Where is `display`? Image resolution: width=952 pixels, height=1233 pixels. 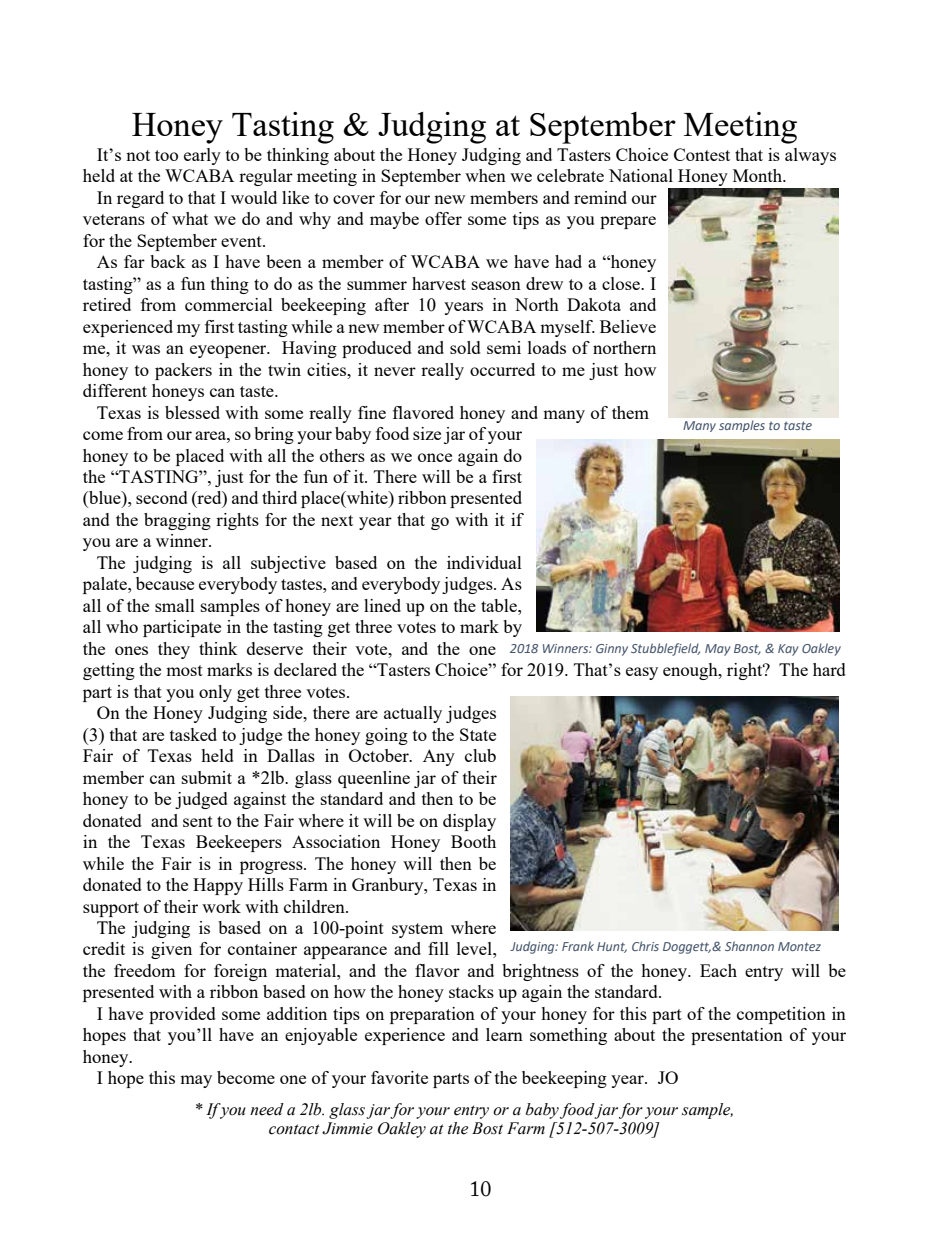
display is located at coordinates (469, 822).
